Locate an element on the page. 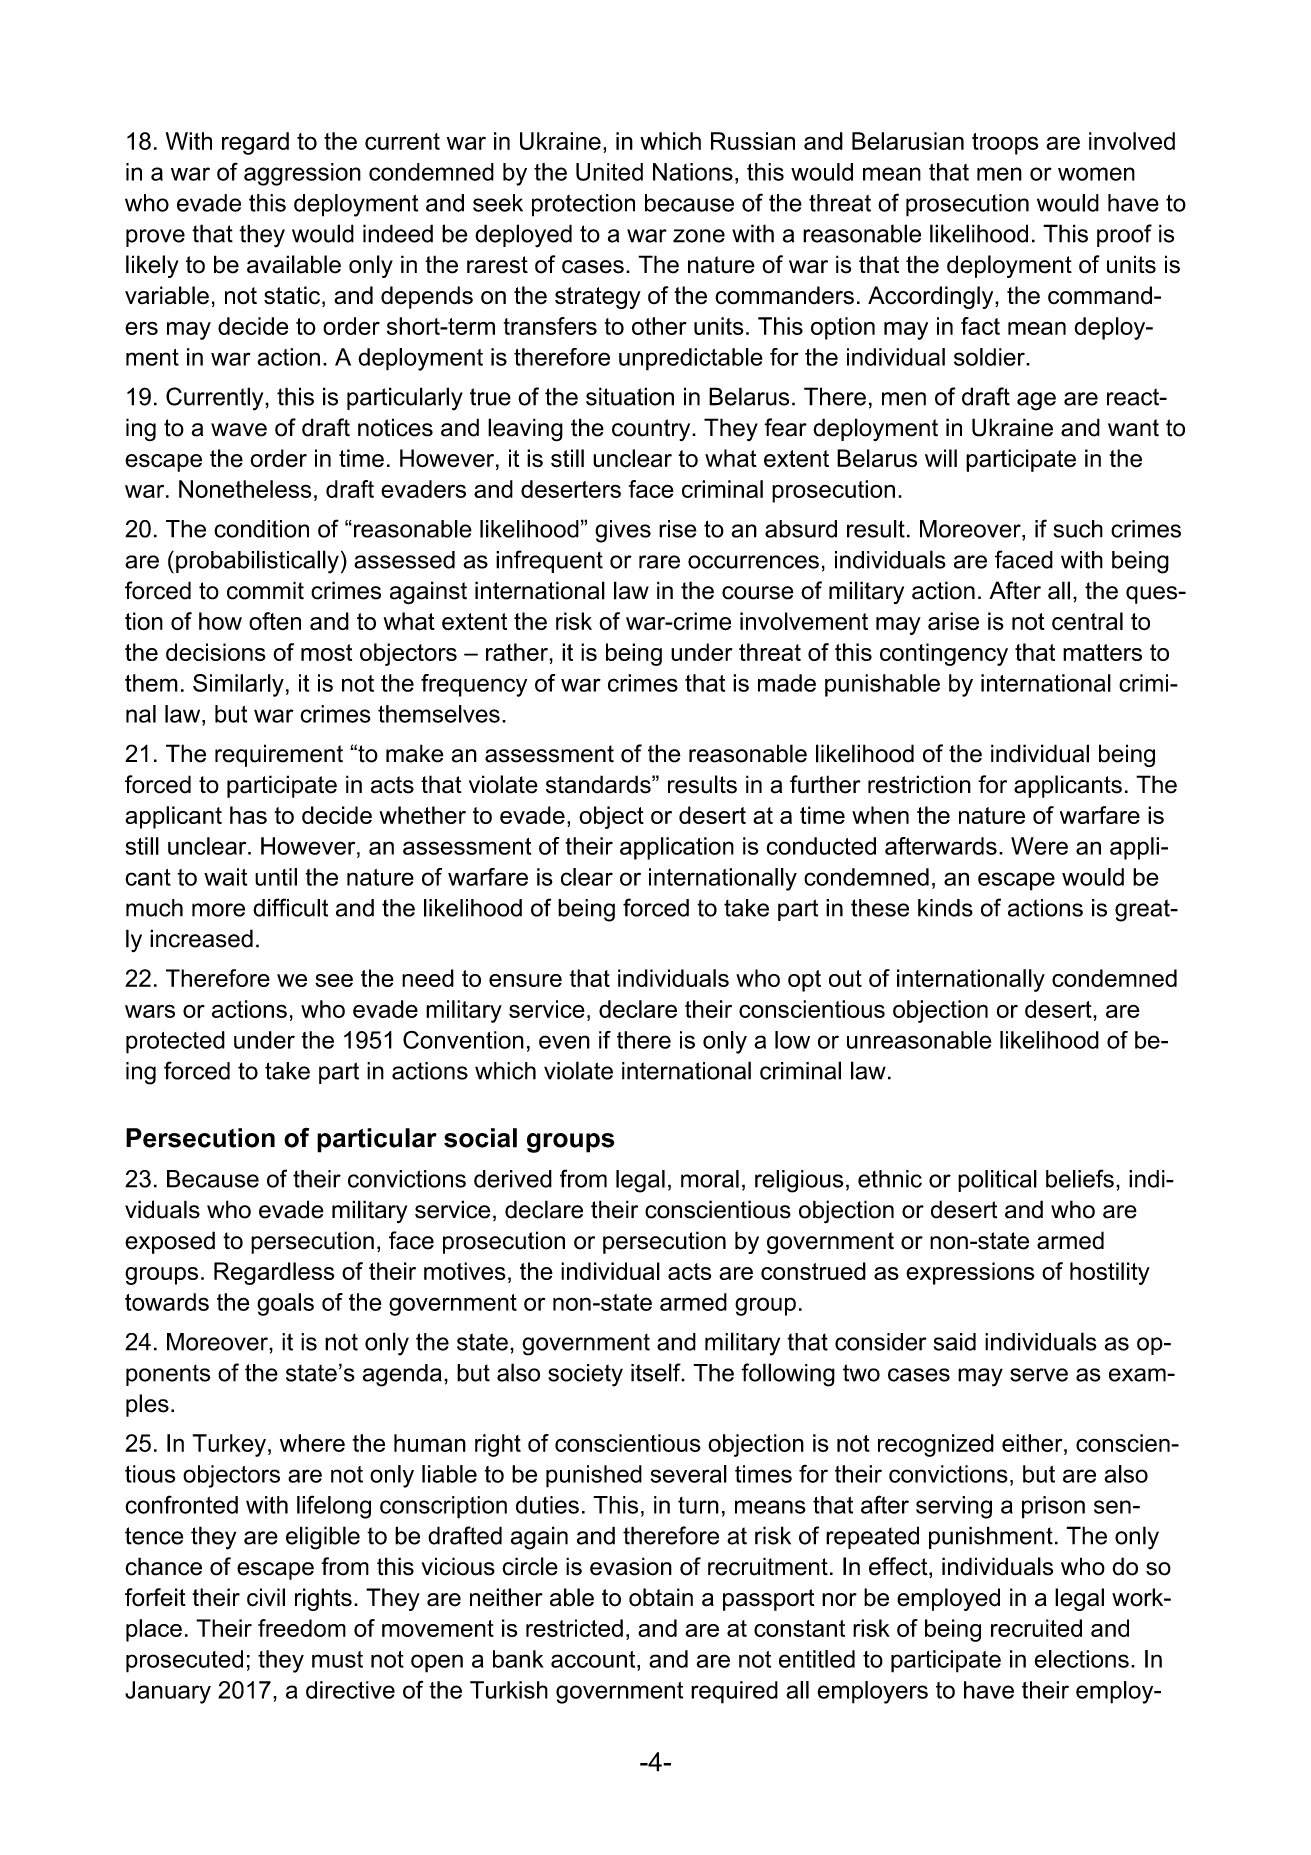  political is located at coordinates (997, 1181).
